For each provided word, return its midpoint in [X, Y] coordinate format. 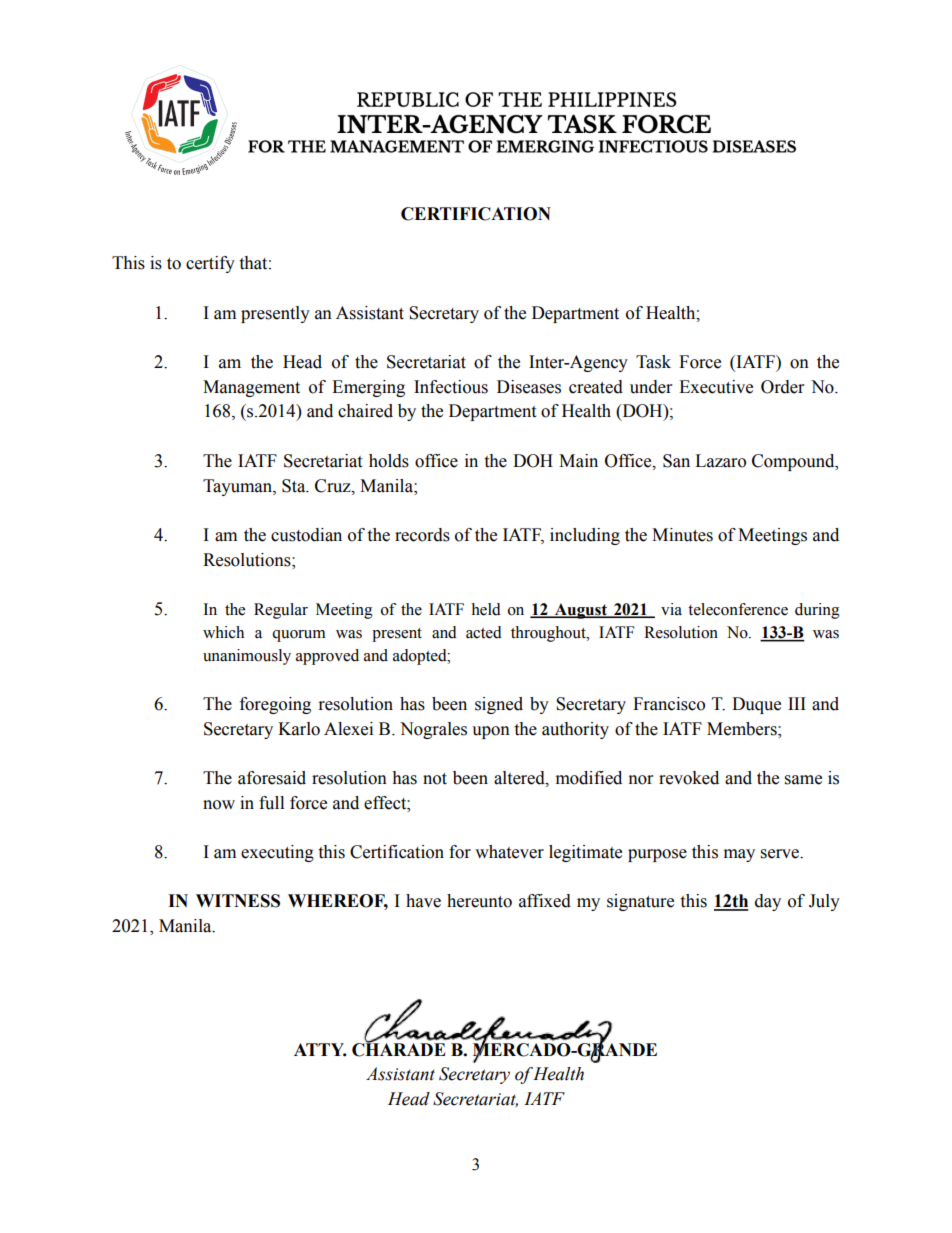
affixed [545, 901]
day [768, 902]
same [803, 780]
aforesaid [272, 778]
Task [653, 362]
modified [589, 778]
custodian [306, 535]
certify [210, 264]
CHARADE [399, 1048]
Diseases [529, 387]
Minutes [682, 535]
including [585, 536]
